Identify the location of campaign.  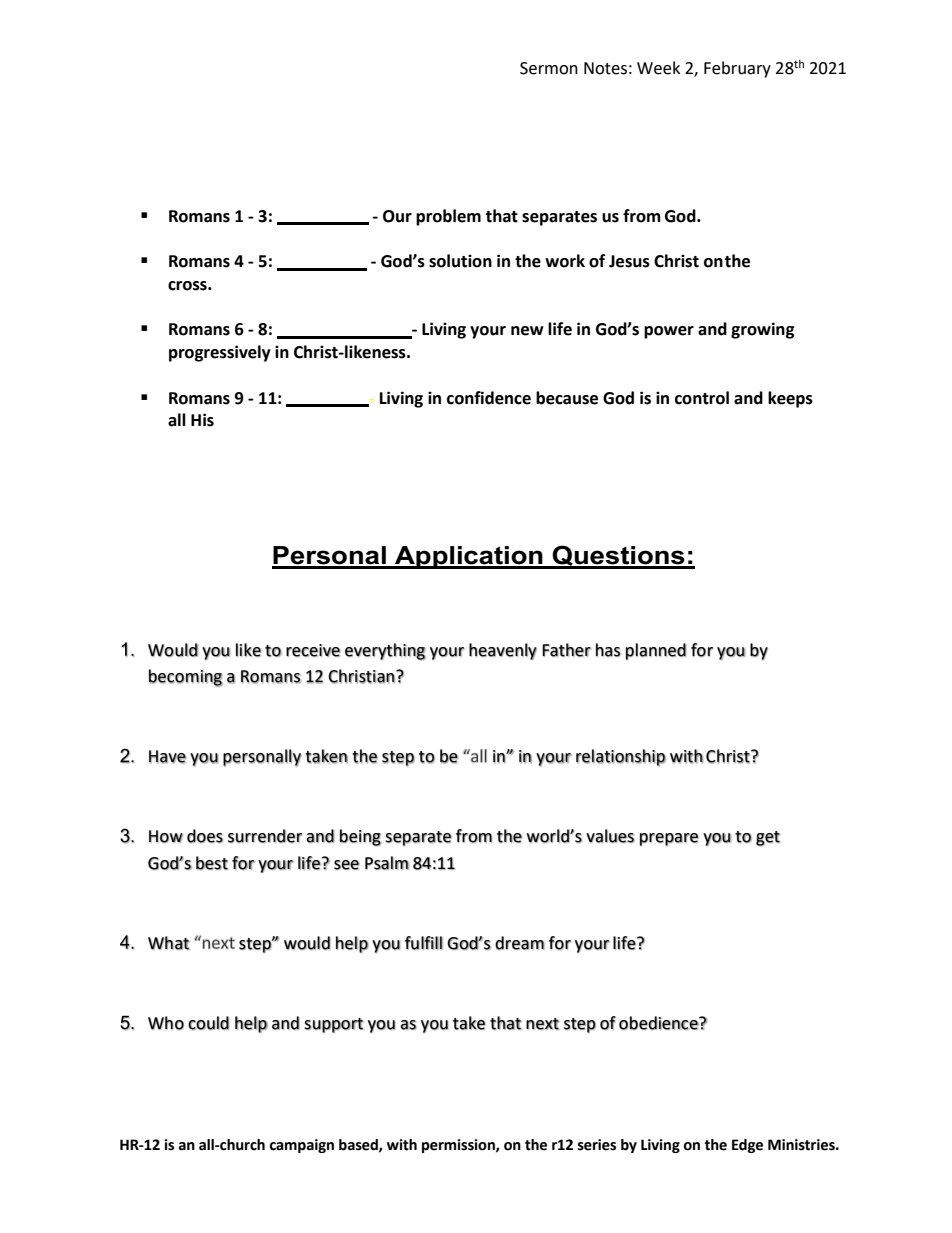
(301, 1146).
